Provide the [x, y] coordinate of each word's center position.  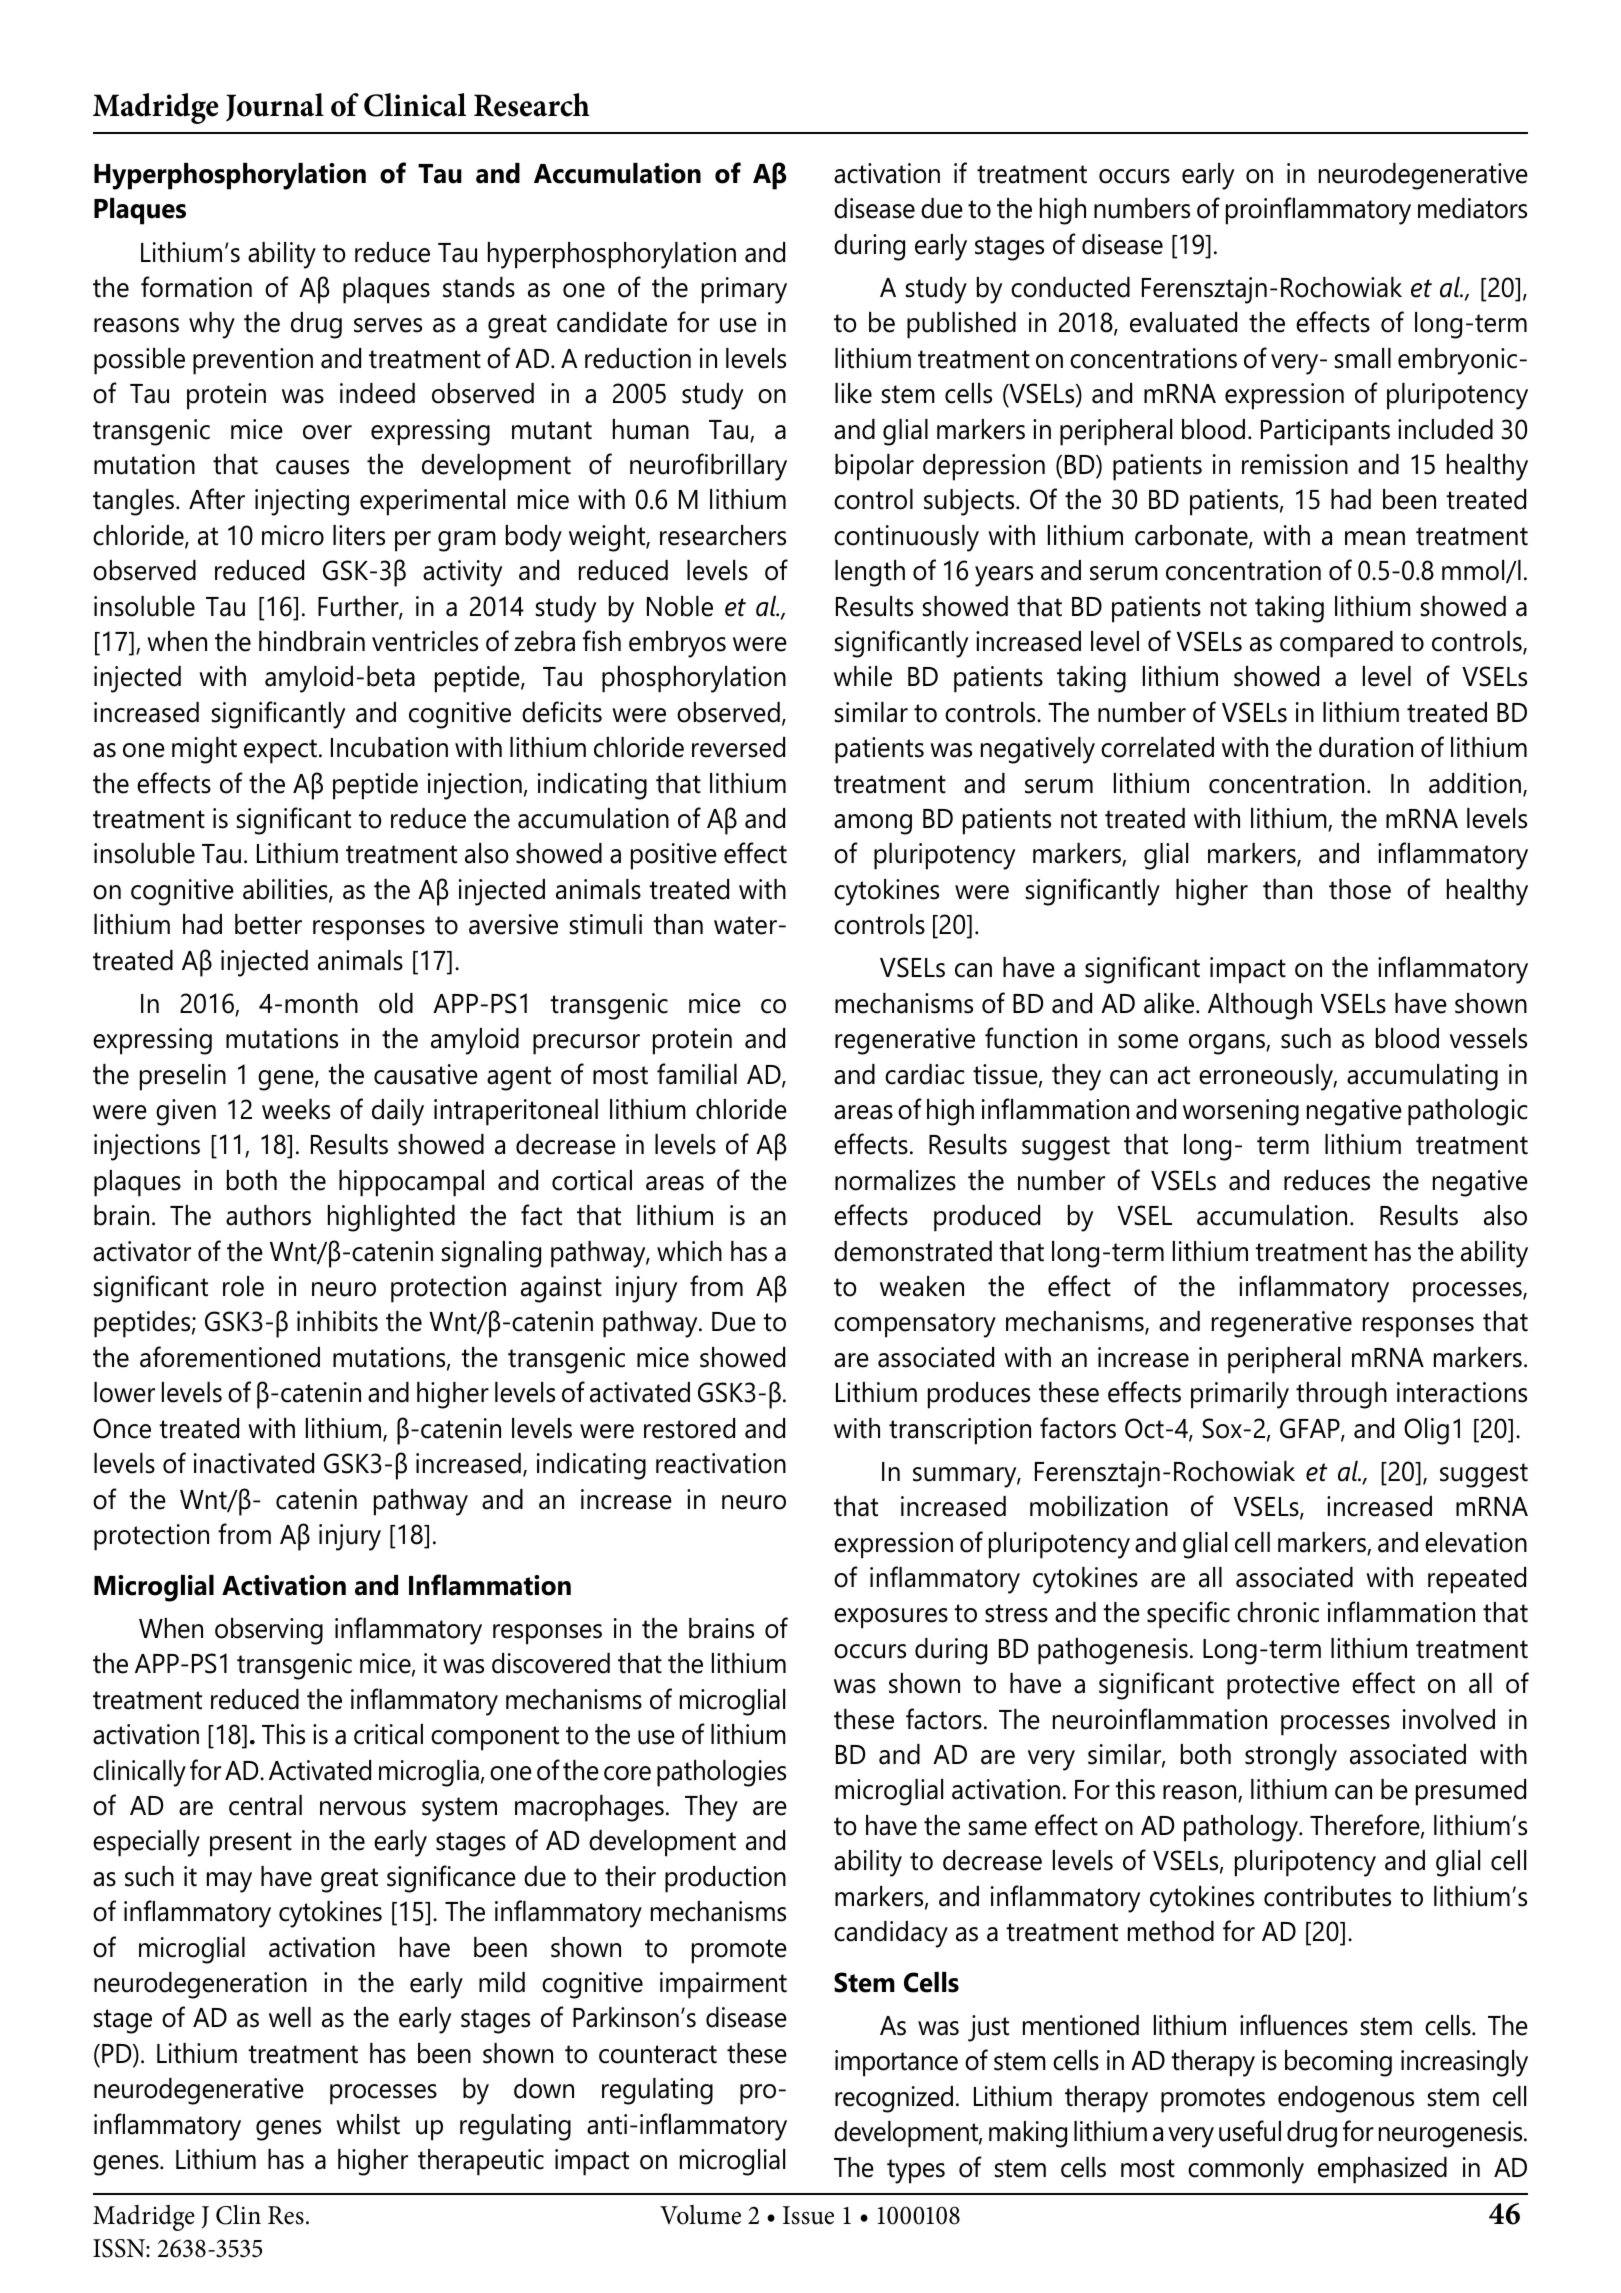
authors [268, 1215]
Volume [700, 2215]
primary [744, 290]
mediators [1472, 208]
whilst [368, 2124]
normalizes [895, 1180]
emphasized [1382, 2170]
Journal [275, 107]
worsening [1241, 1112]
